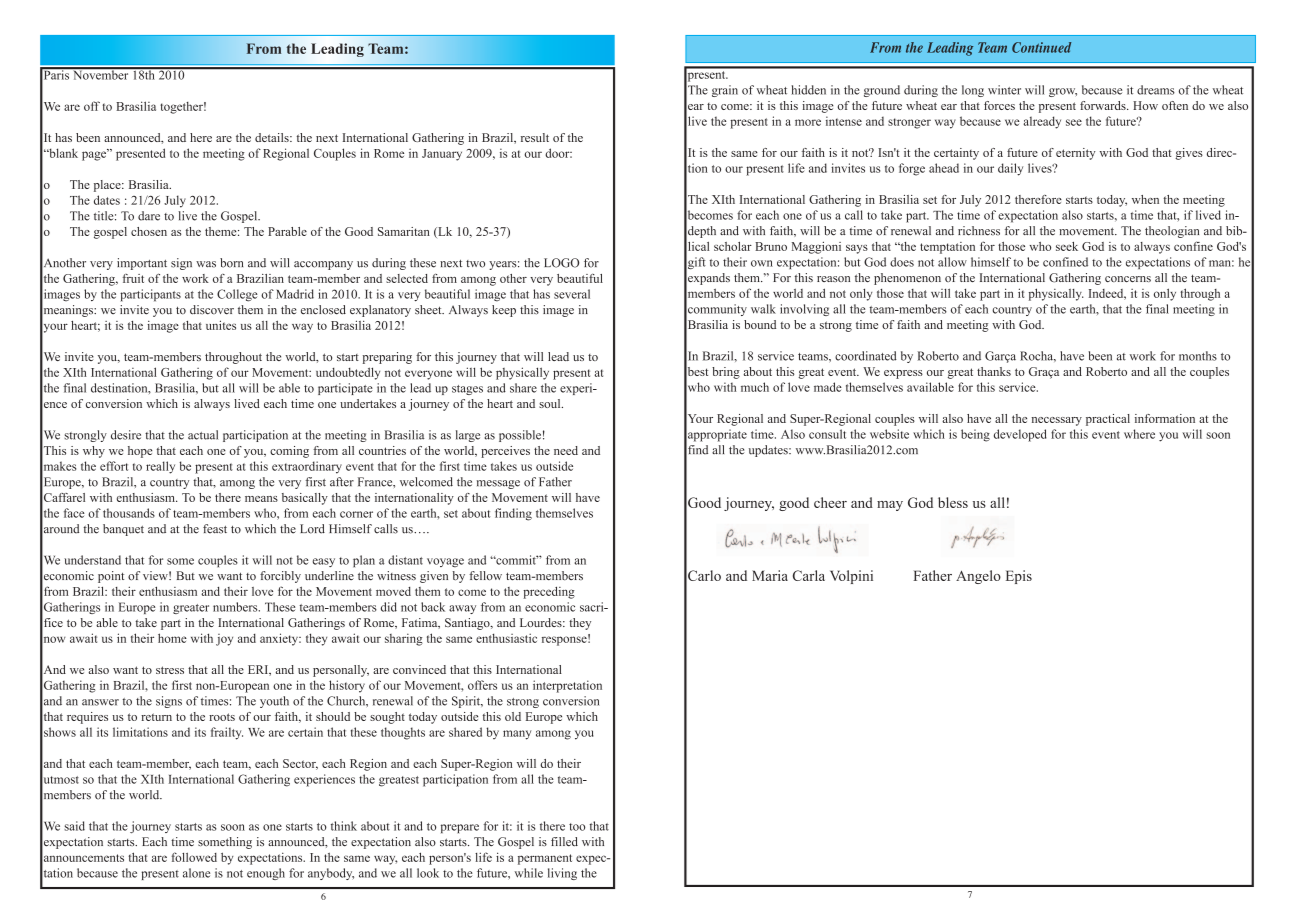 This document has width=1294, height=924. I want to click on numbers, so click(236, 607).
